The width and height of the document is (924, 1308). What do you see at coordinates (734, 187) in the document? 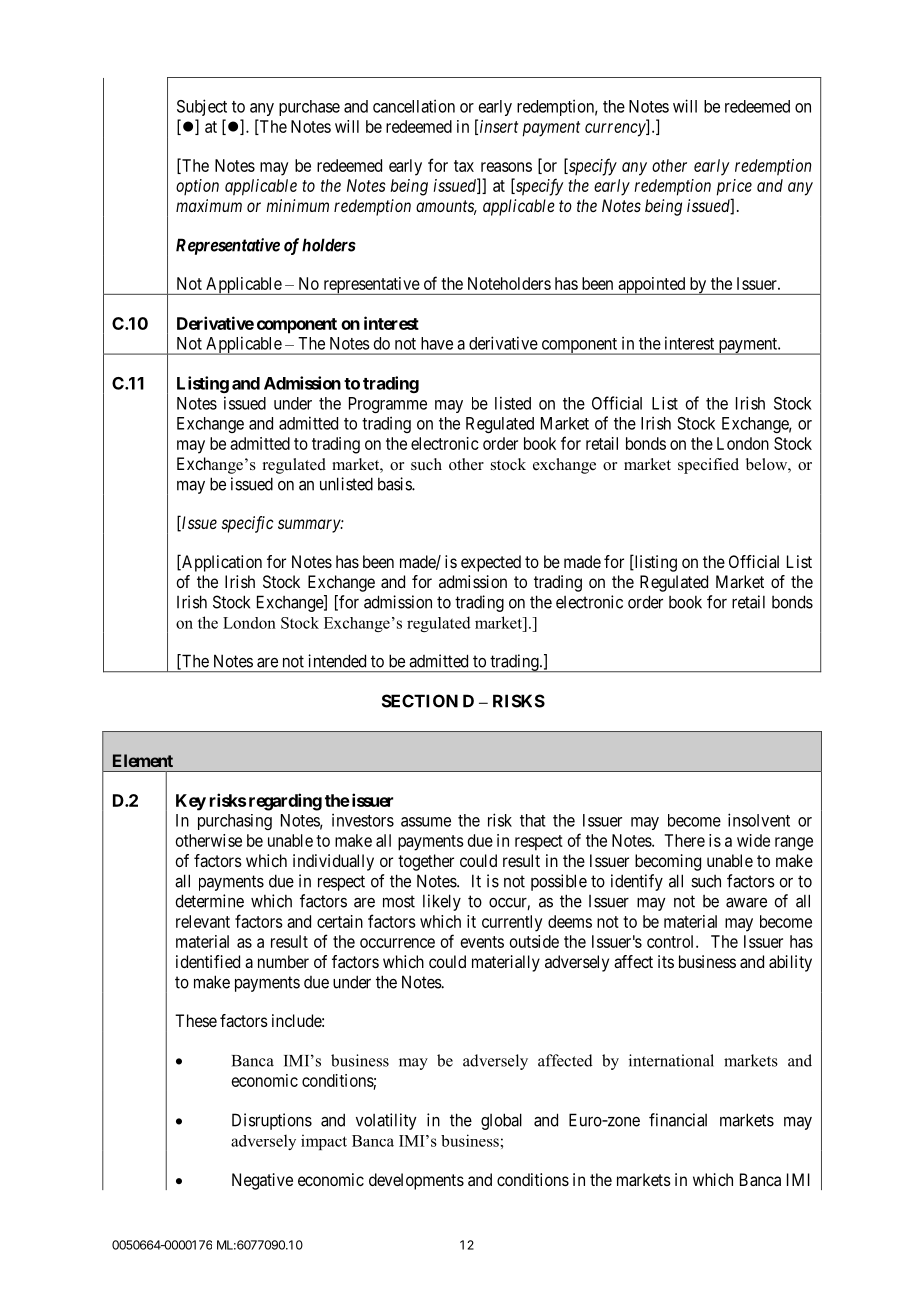
I see `price` at bounding box center [734, 187].
